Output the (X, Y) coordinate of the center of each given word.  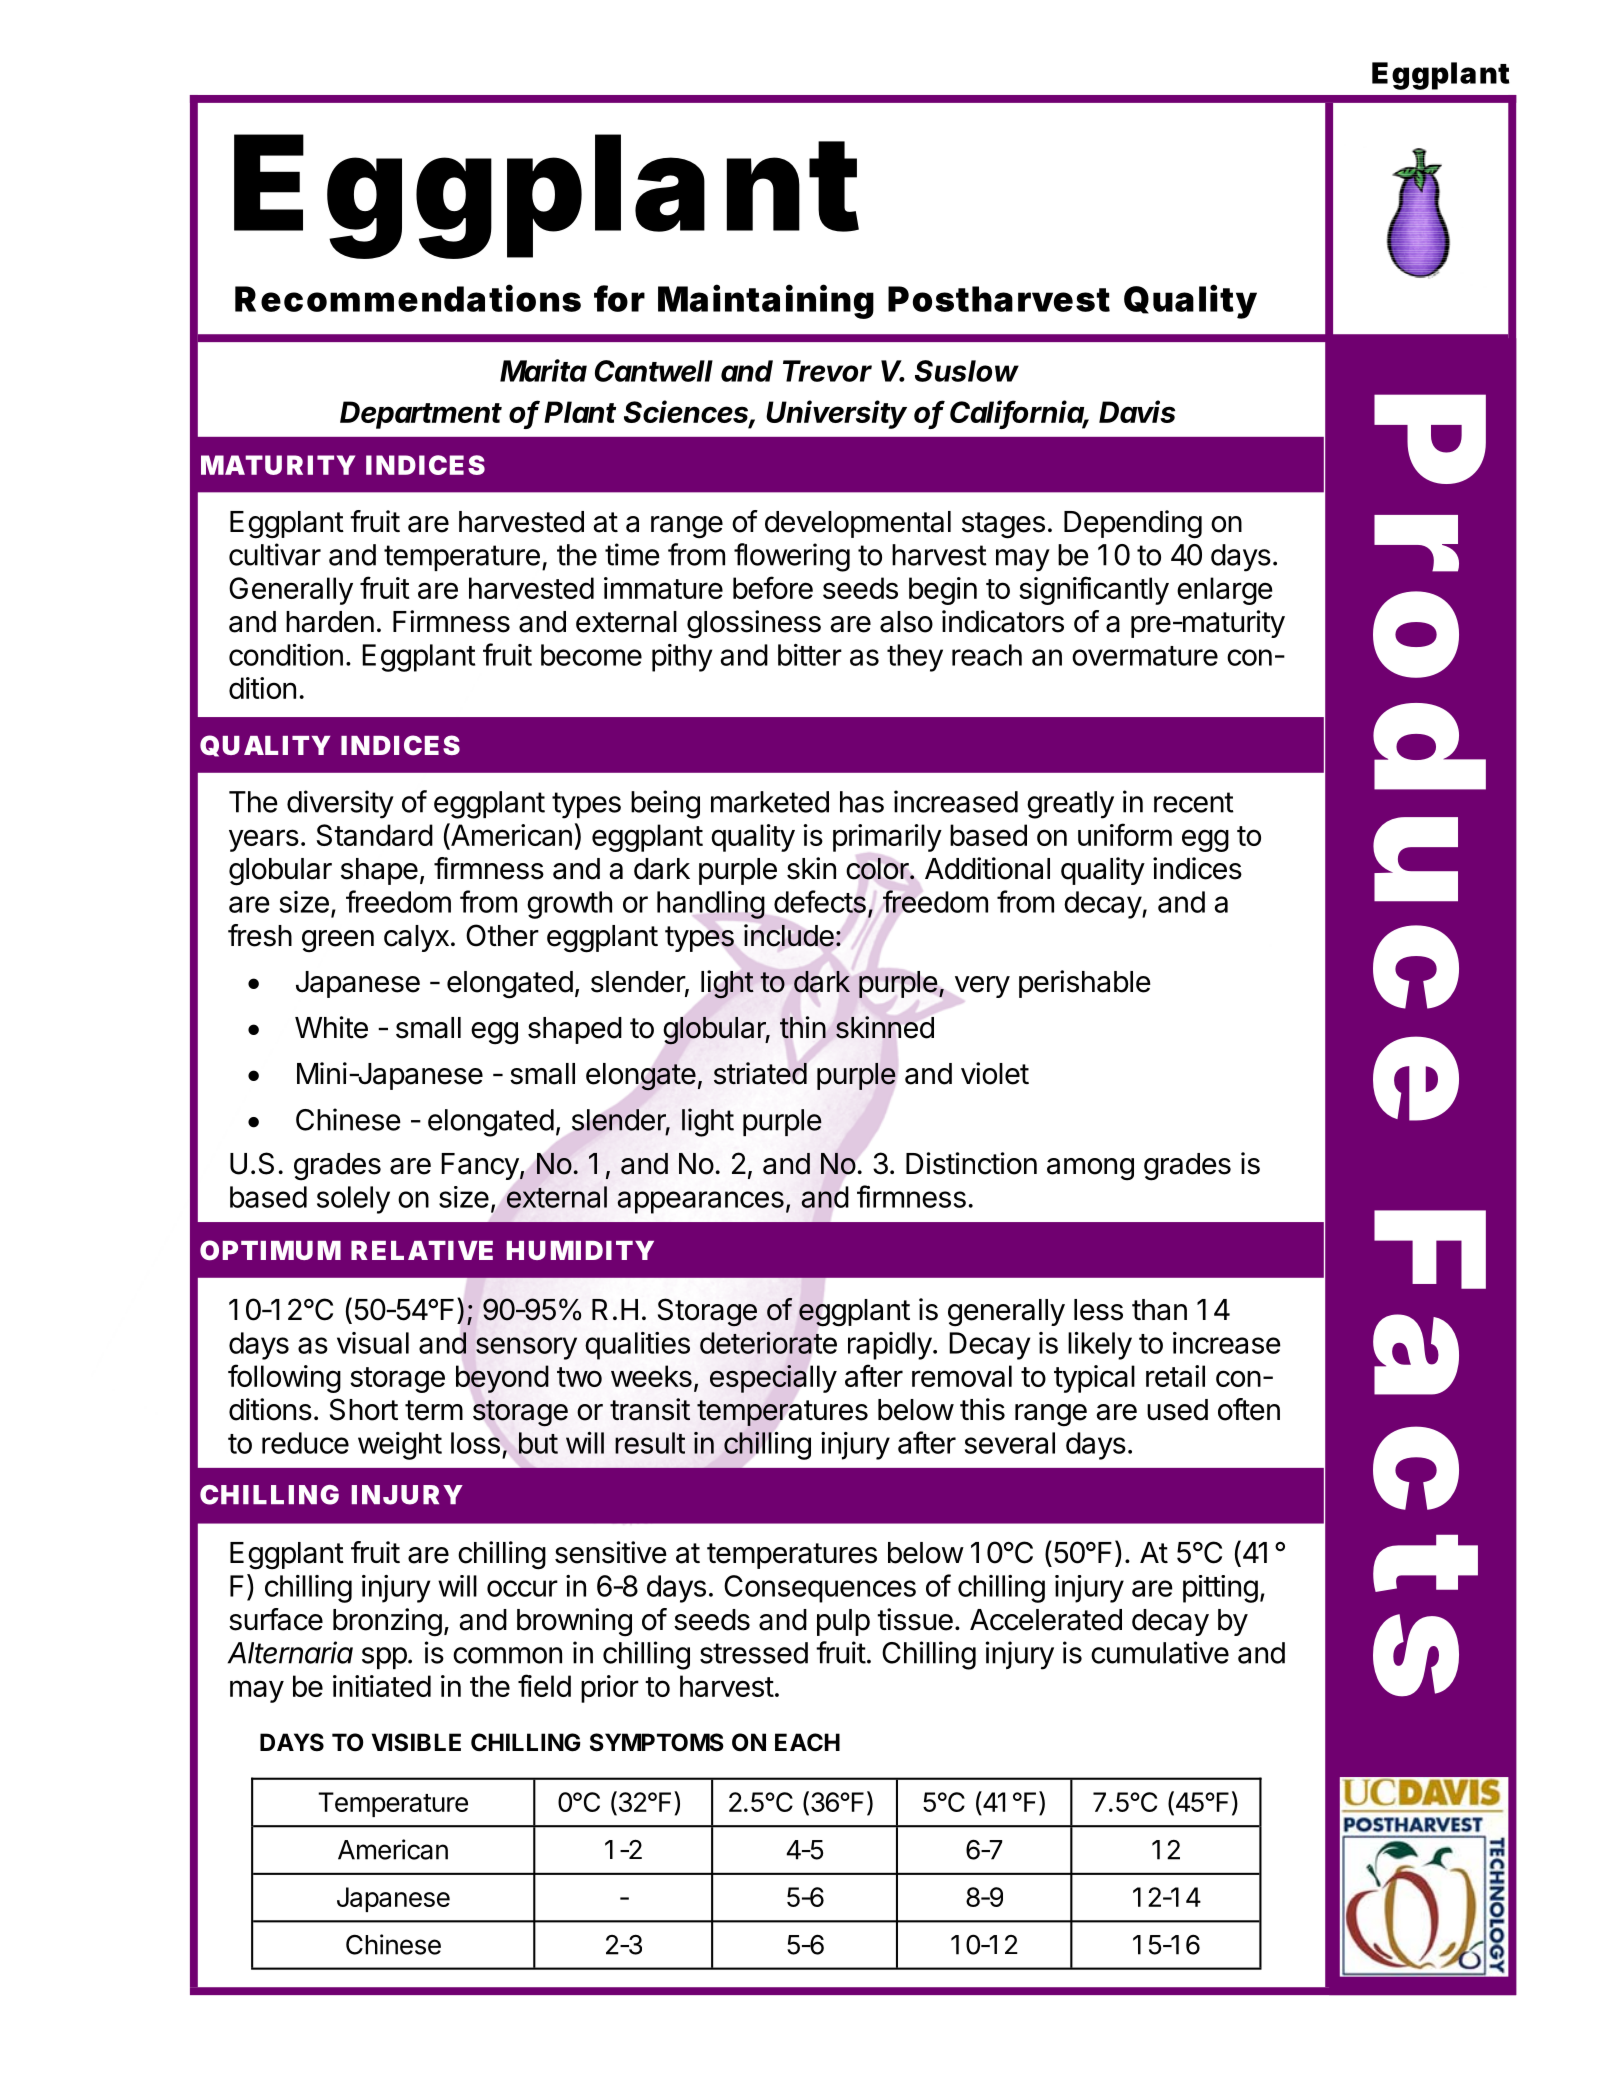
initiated (382, 1686)
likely (1100, 1346)
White (331, 1027)
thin (803, 1027)
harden (330, 622)
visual (373, 1343)
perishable (1085, 984)
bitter (810, 655)
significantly (1094, 590)
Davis (1137, 411)
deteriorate (768, 1343)
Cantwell (654, 371)
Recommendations (408, 298)
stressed (754, 1653)
